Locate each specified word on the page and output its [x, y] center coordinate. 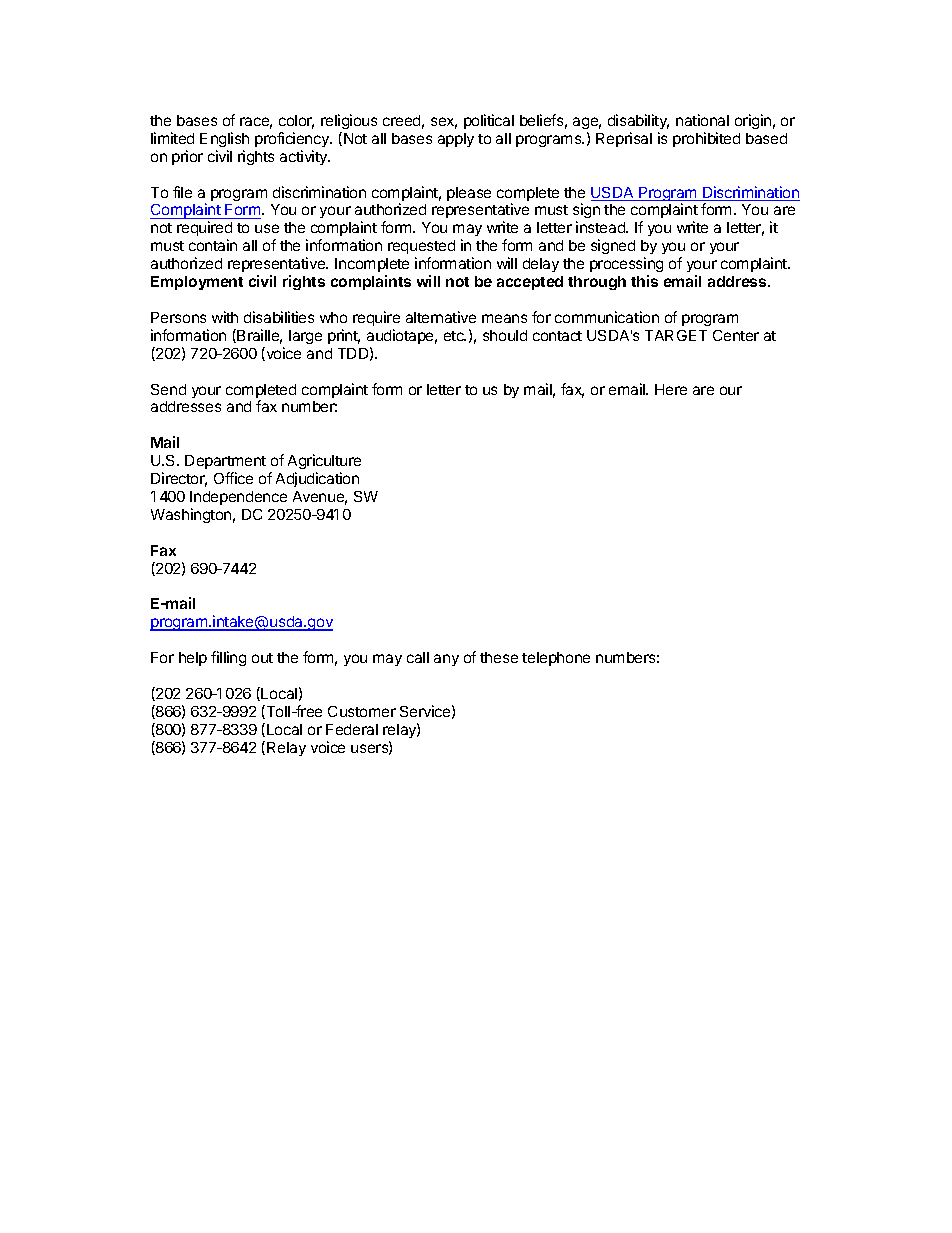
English [224, 139]
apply [456, 140]
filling [228, 658]
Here [671, 389]
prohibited [706, 139]
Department [225, 462]
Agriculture [324, 463]
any [446, 660]
